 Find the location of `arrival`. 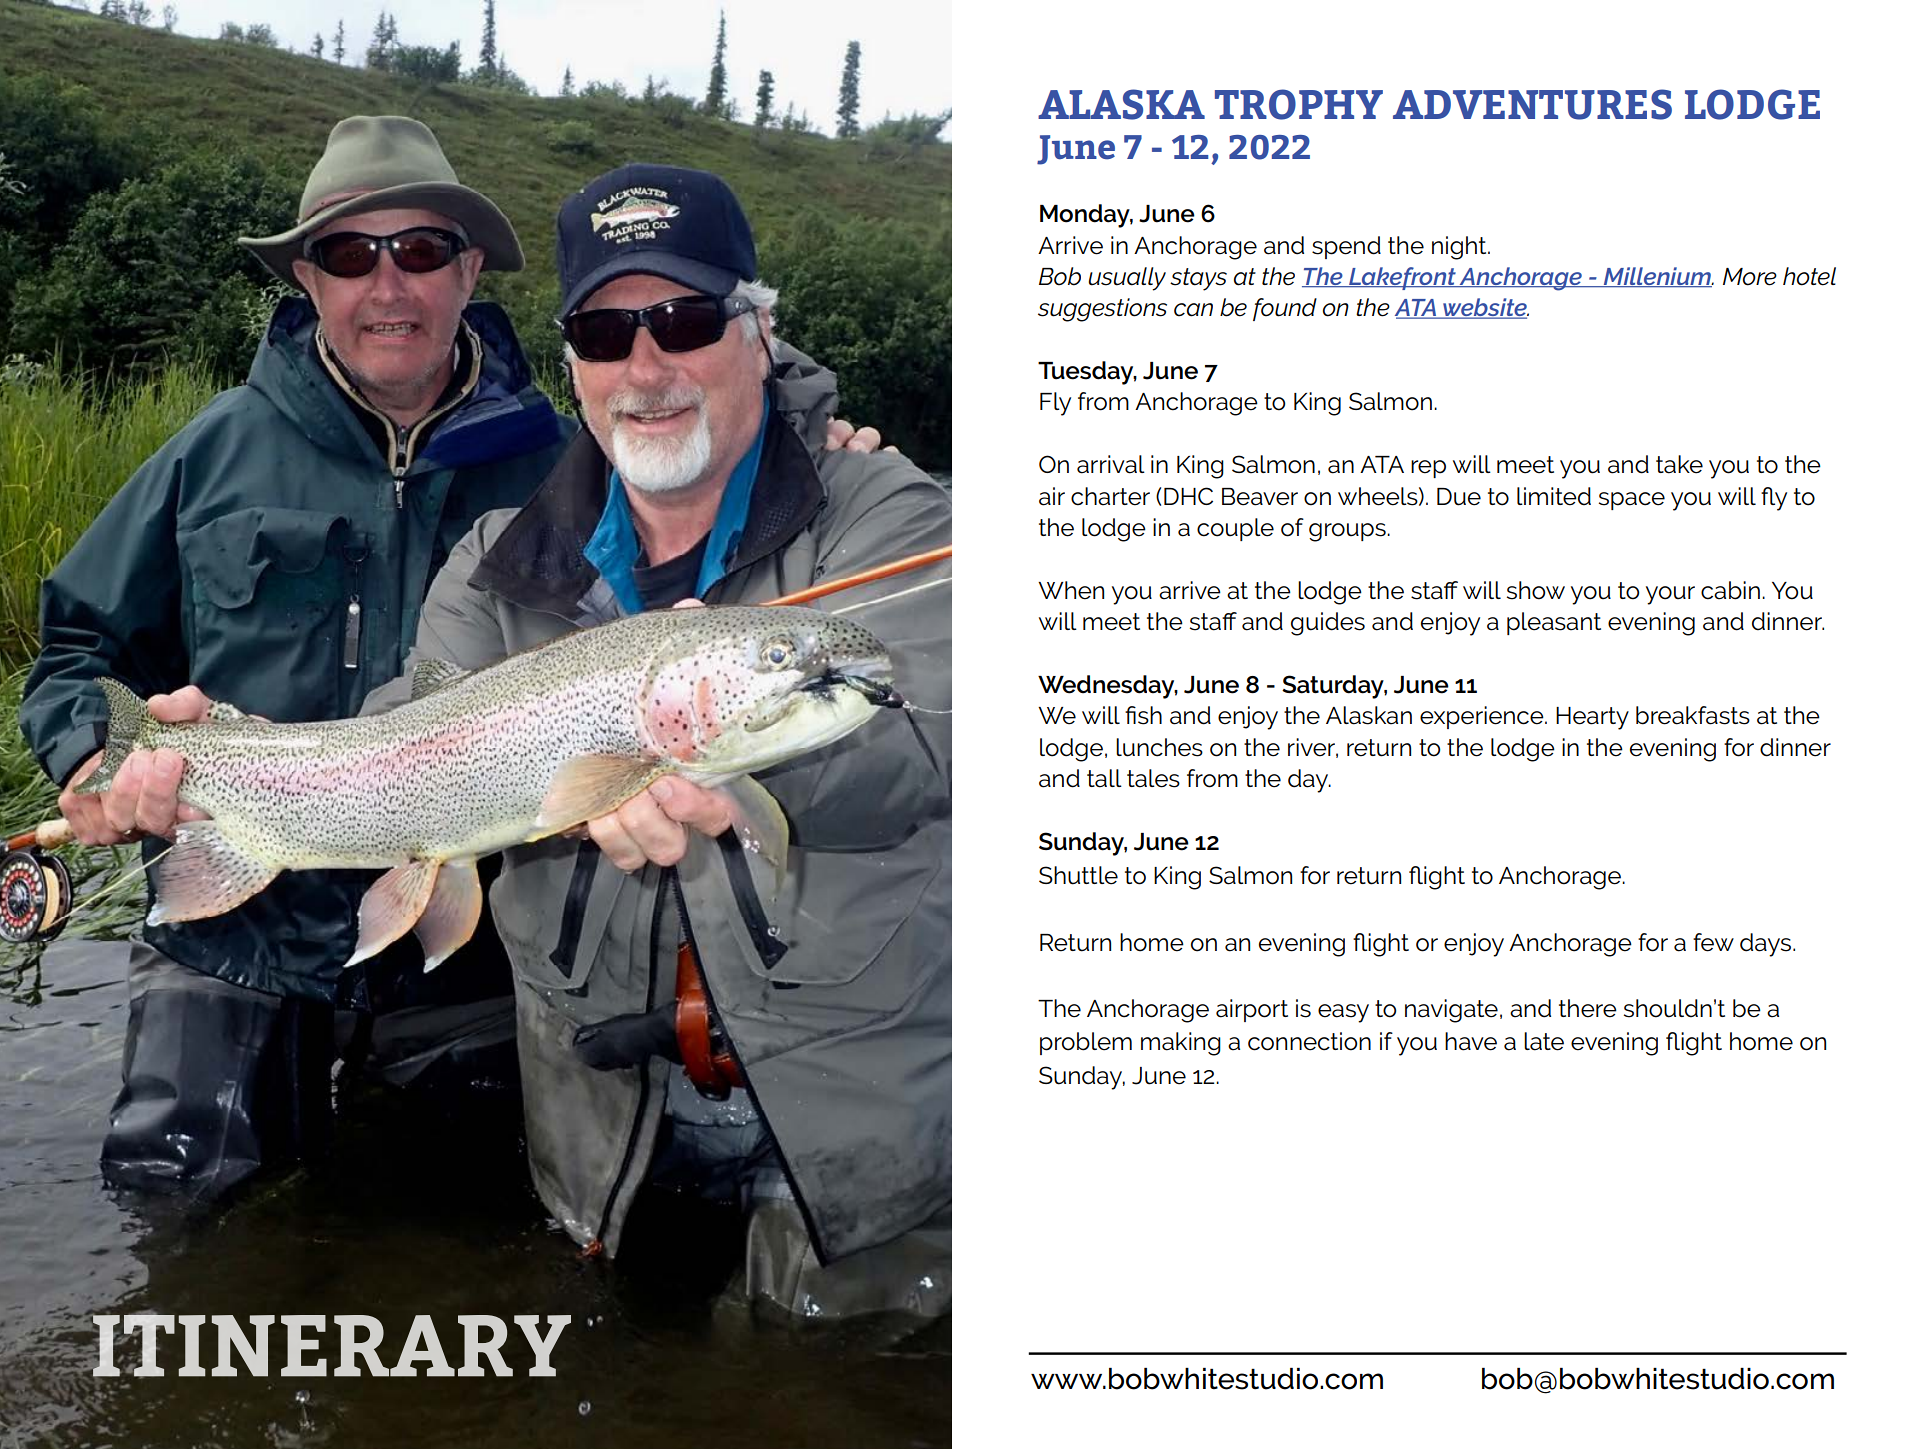

arrival is located at coordinates (1111, 464).
